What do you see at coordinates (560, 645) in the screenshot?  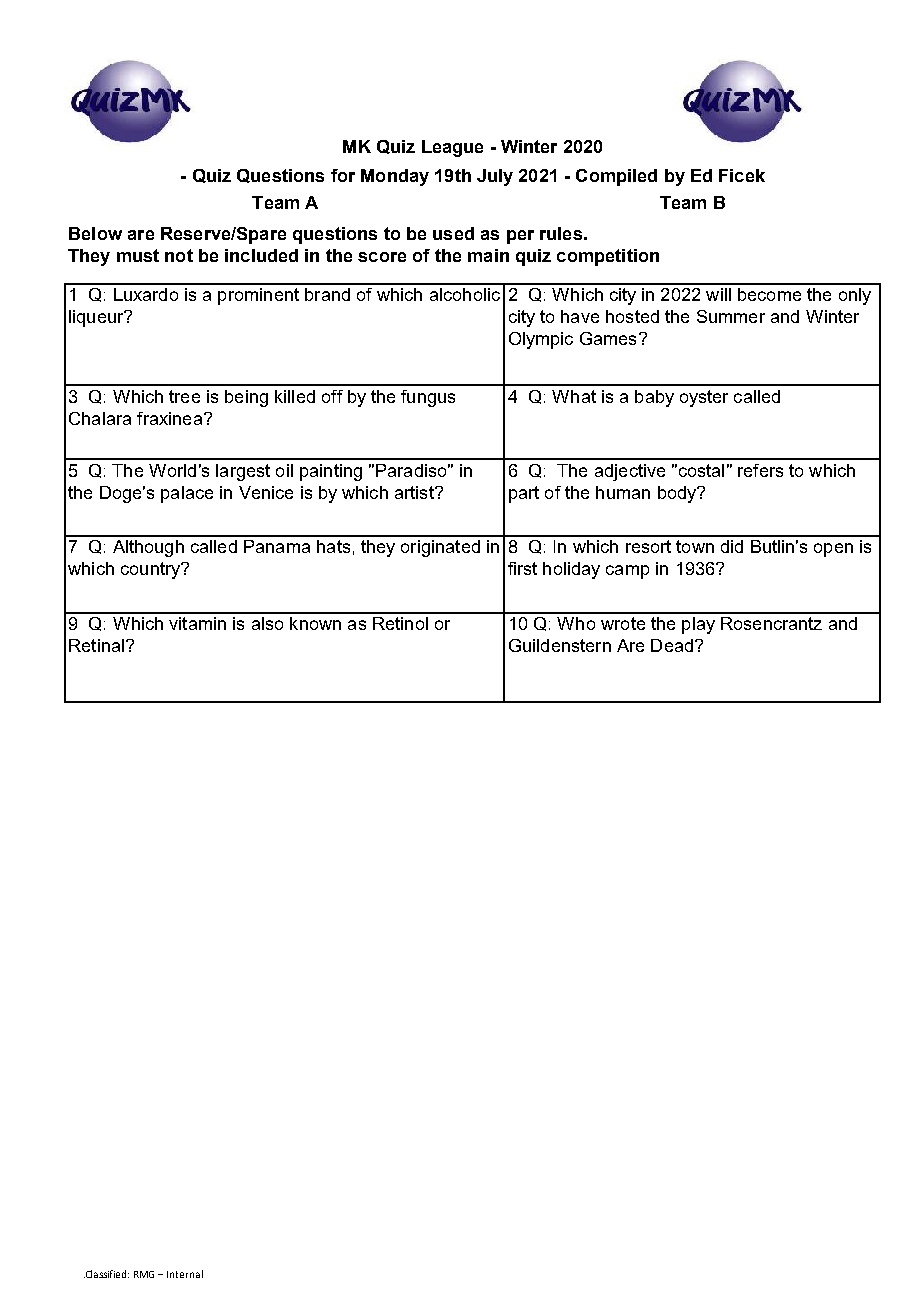 I see `Guildenstern` at bounding box center [560, 645].
